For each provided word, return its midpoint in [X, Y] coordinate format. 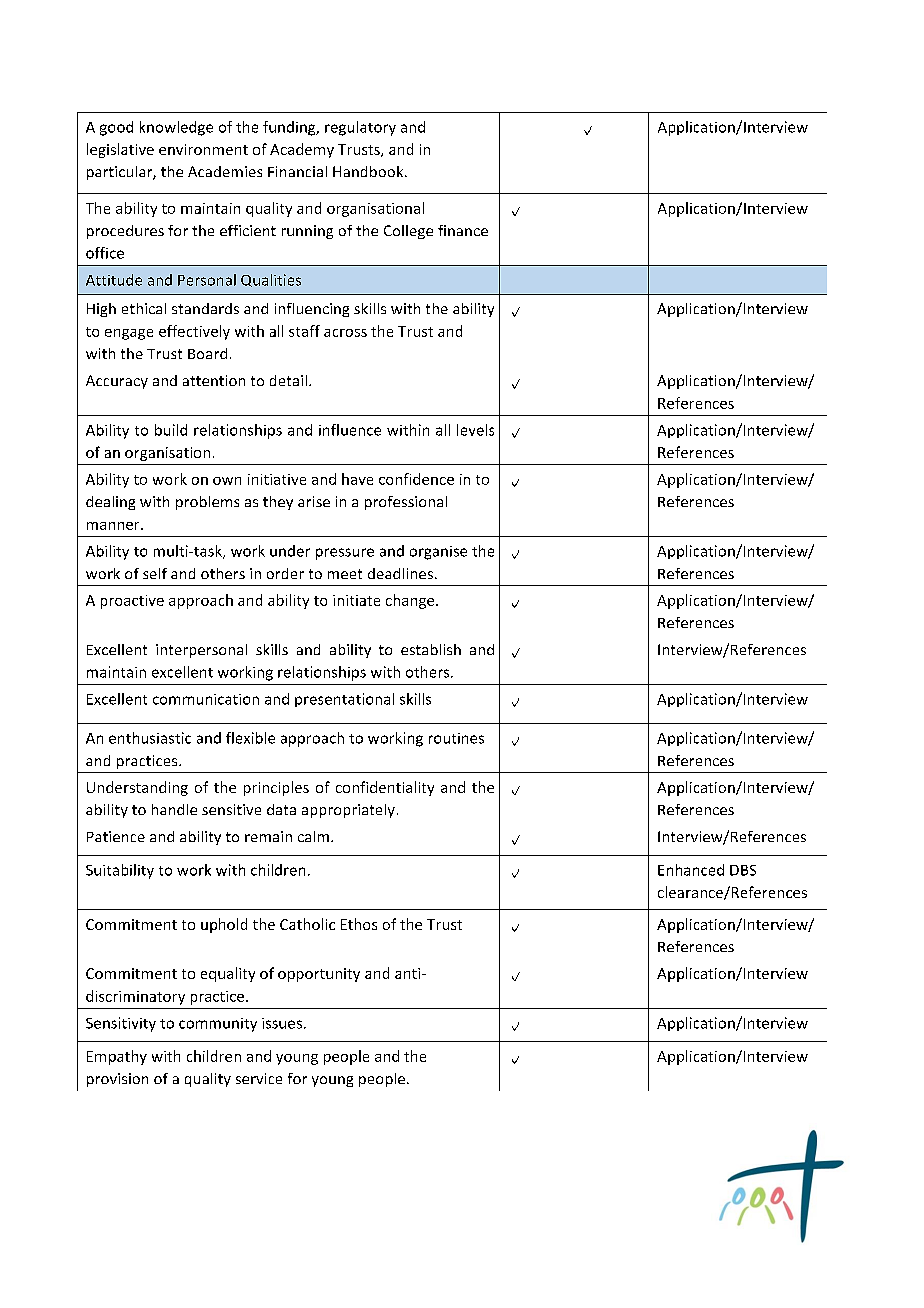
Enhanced [691, 870]
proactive [132, 602]
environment [203, 149]
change [411, 601]
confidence [416, 479]
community [218, 1025]
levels [475, 430]
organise [438, 553]
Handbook [369, 171]
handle [174, 809]
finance [463, 230]
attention [214, 380]
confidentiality [385, 788]
